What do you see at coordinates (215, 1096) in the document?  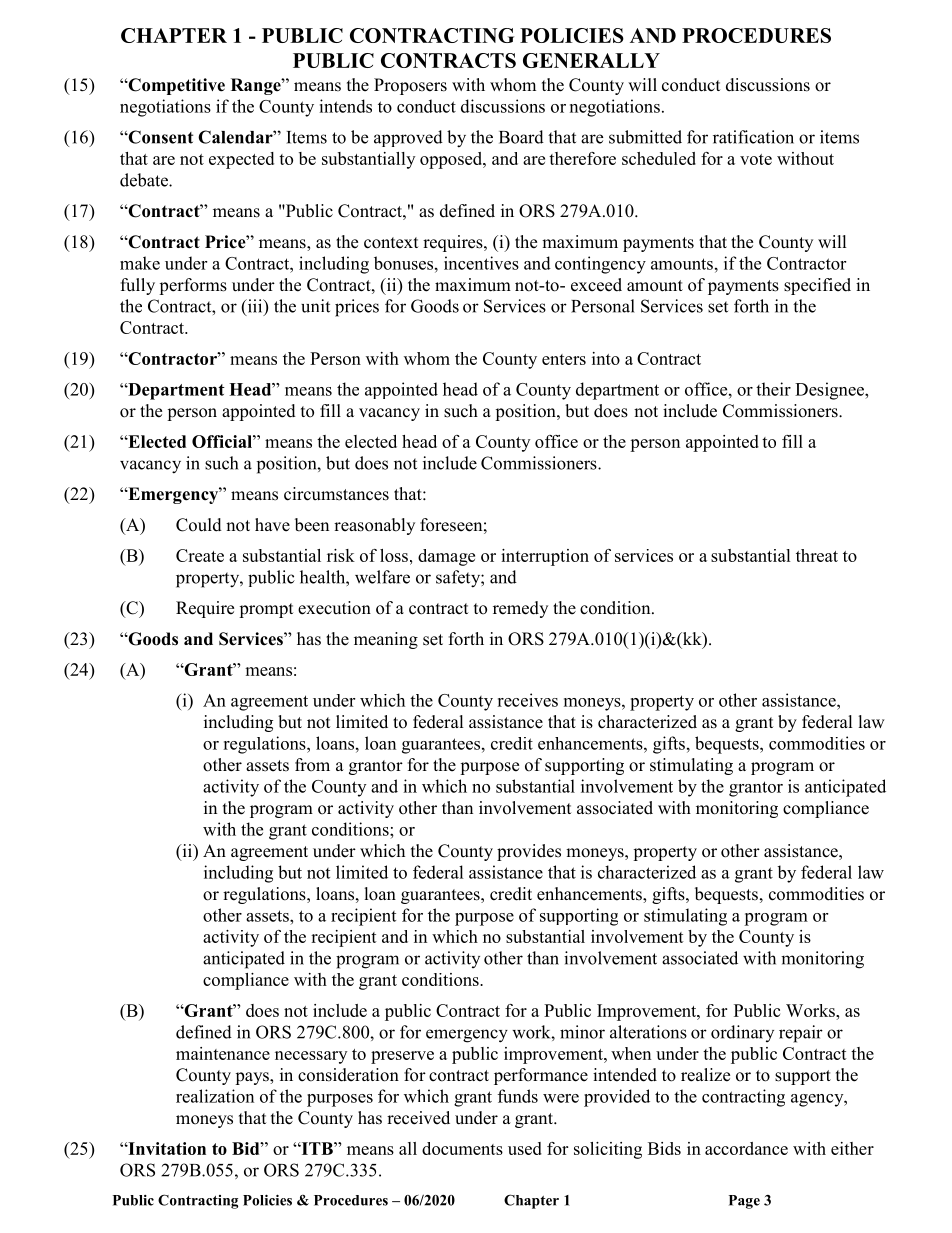 I see `realization` at bounding box center [215, 1096].
